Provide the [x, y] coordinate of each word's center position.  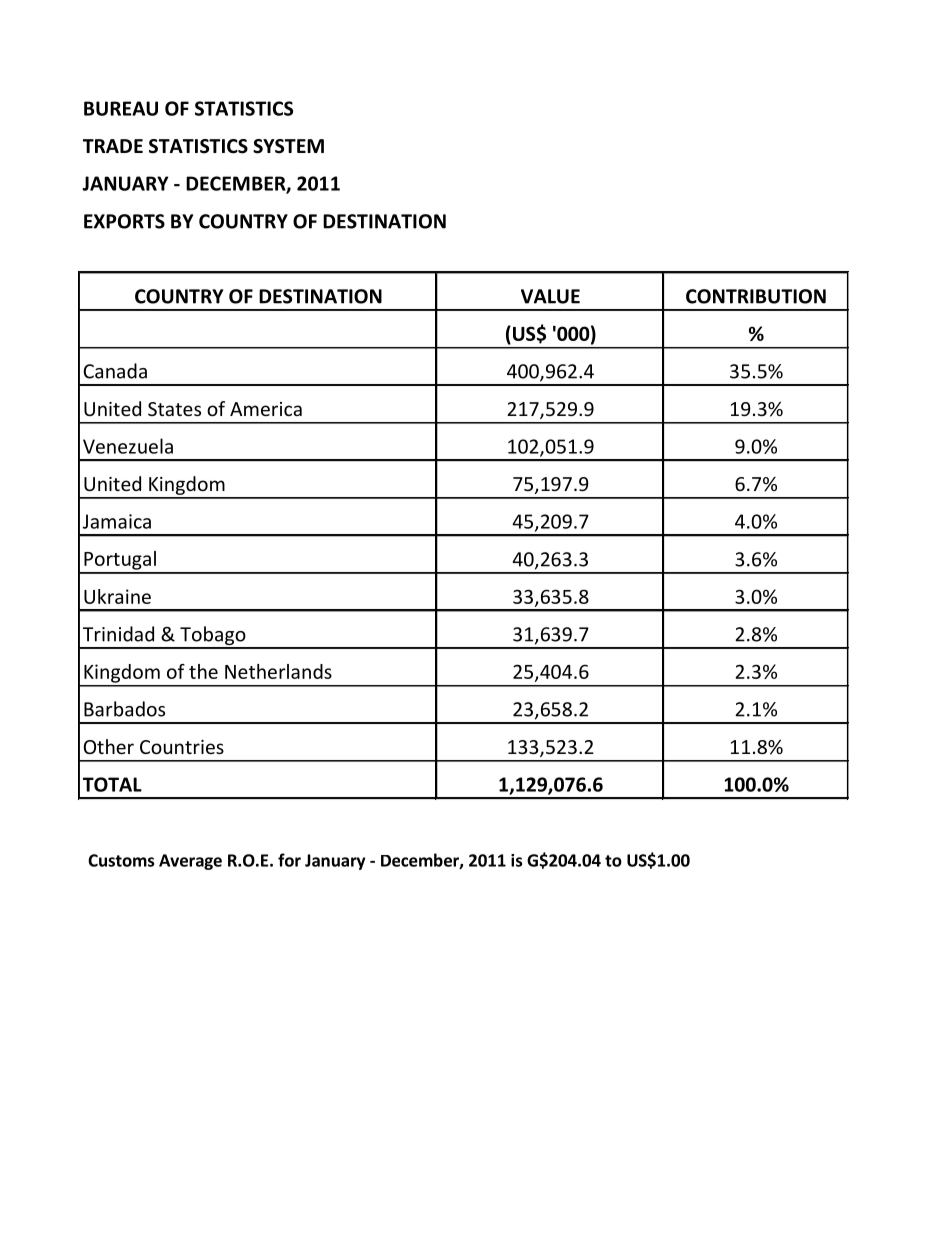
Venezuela [128, 446]
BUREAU [121, 108]
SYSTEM [288, 146]
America [266, 409]
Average [190, 862]
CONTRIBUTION [756, 296]
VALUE [550, 296]
